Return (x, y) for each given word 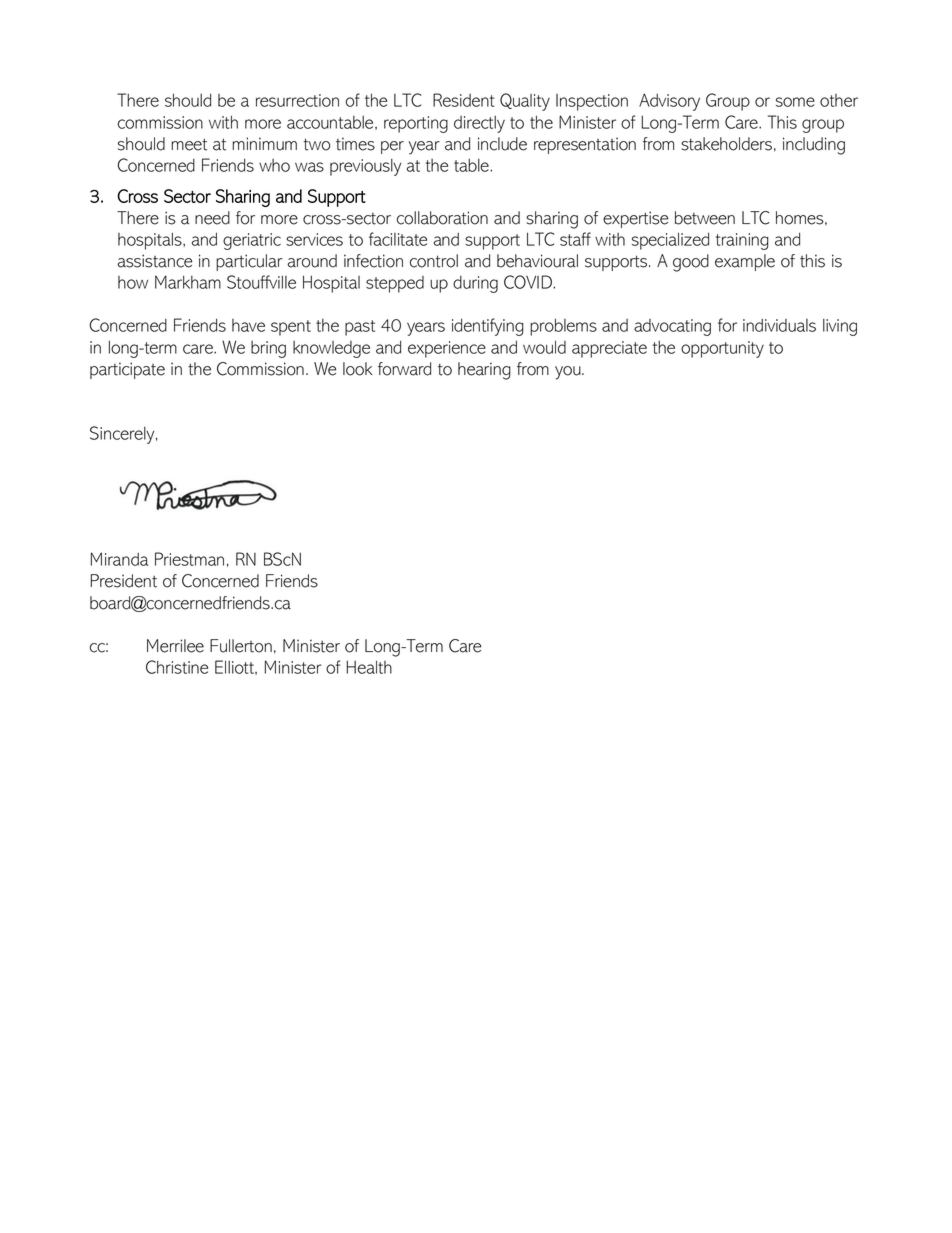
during (475, 284)
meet (189, 144)
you (569, 373)
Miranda (119, 559)
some (795, 102)
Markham (188, 282)
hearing (484, 371)
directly (479, 124)
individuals (779, 325)
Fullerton (241, 646)
